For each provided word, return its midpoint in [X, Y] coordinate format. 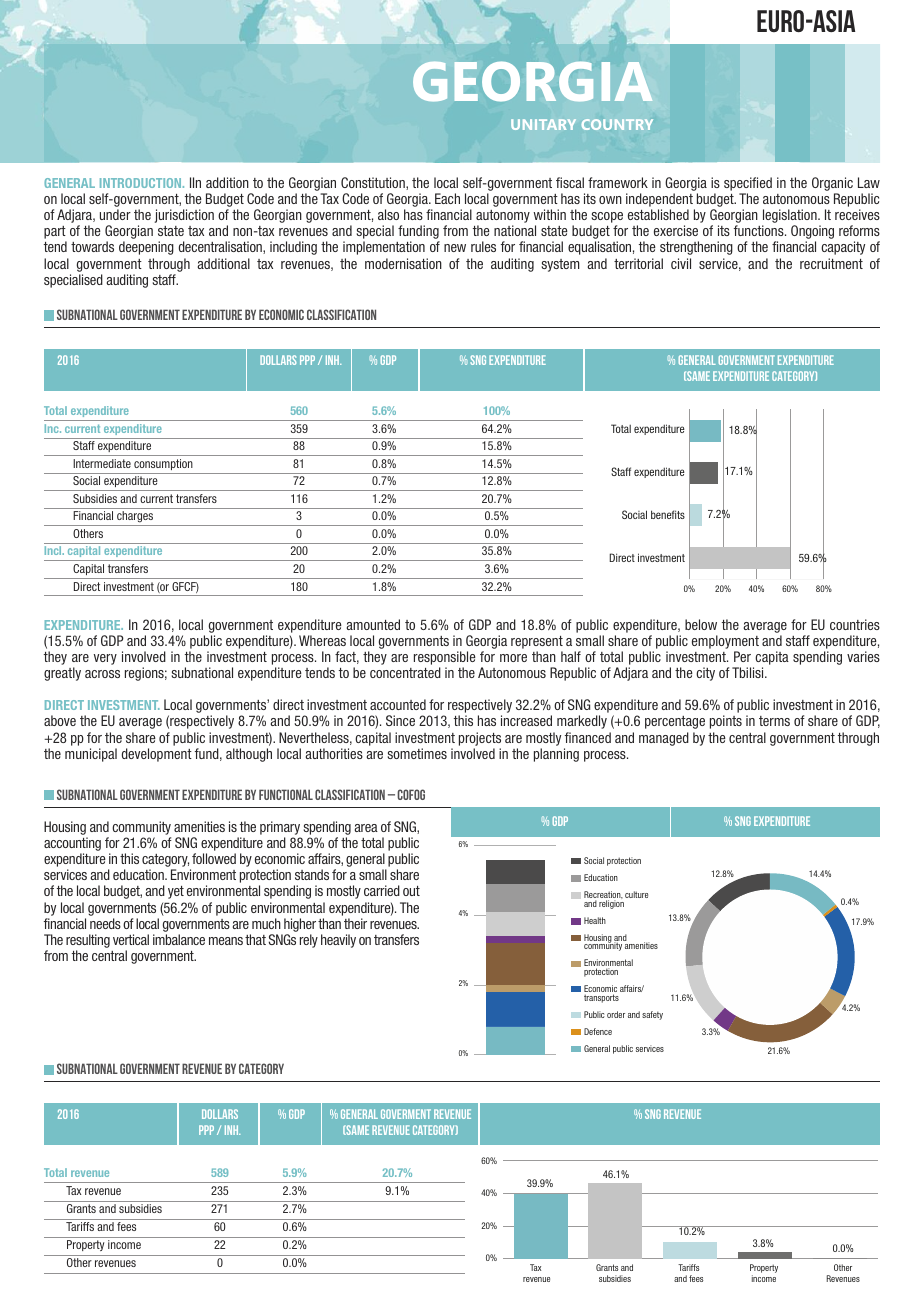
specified [748, 184]
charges [135, 518]
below [701, 624]
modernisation [403, 263]
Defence [598, 1031]
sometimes [417, 753]
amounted [373, 624]
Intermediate [102, 463]
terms [774, 721]
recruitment [831, 263]
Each [447, 198]
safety [652, 1015]
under [115, 214]
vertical [131, 939]
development [157, 755]
